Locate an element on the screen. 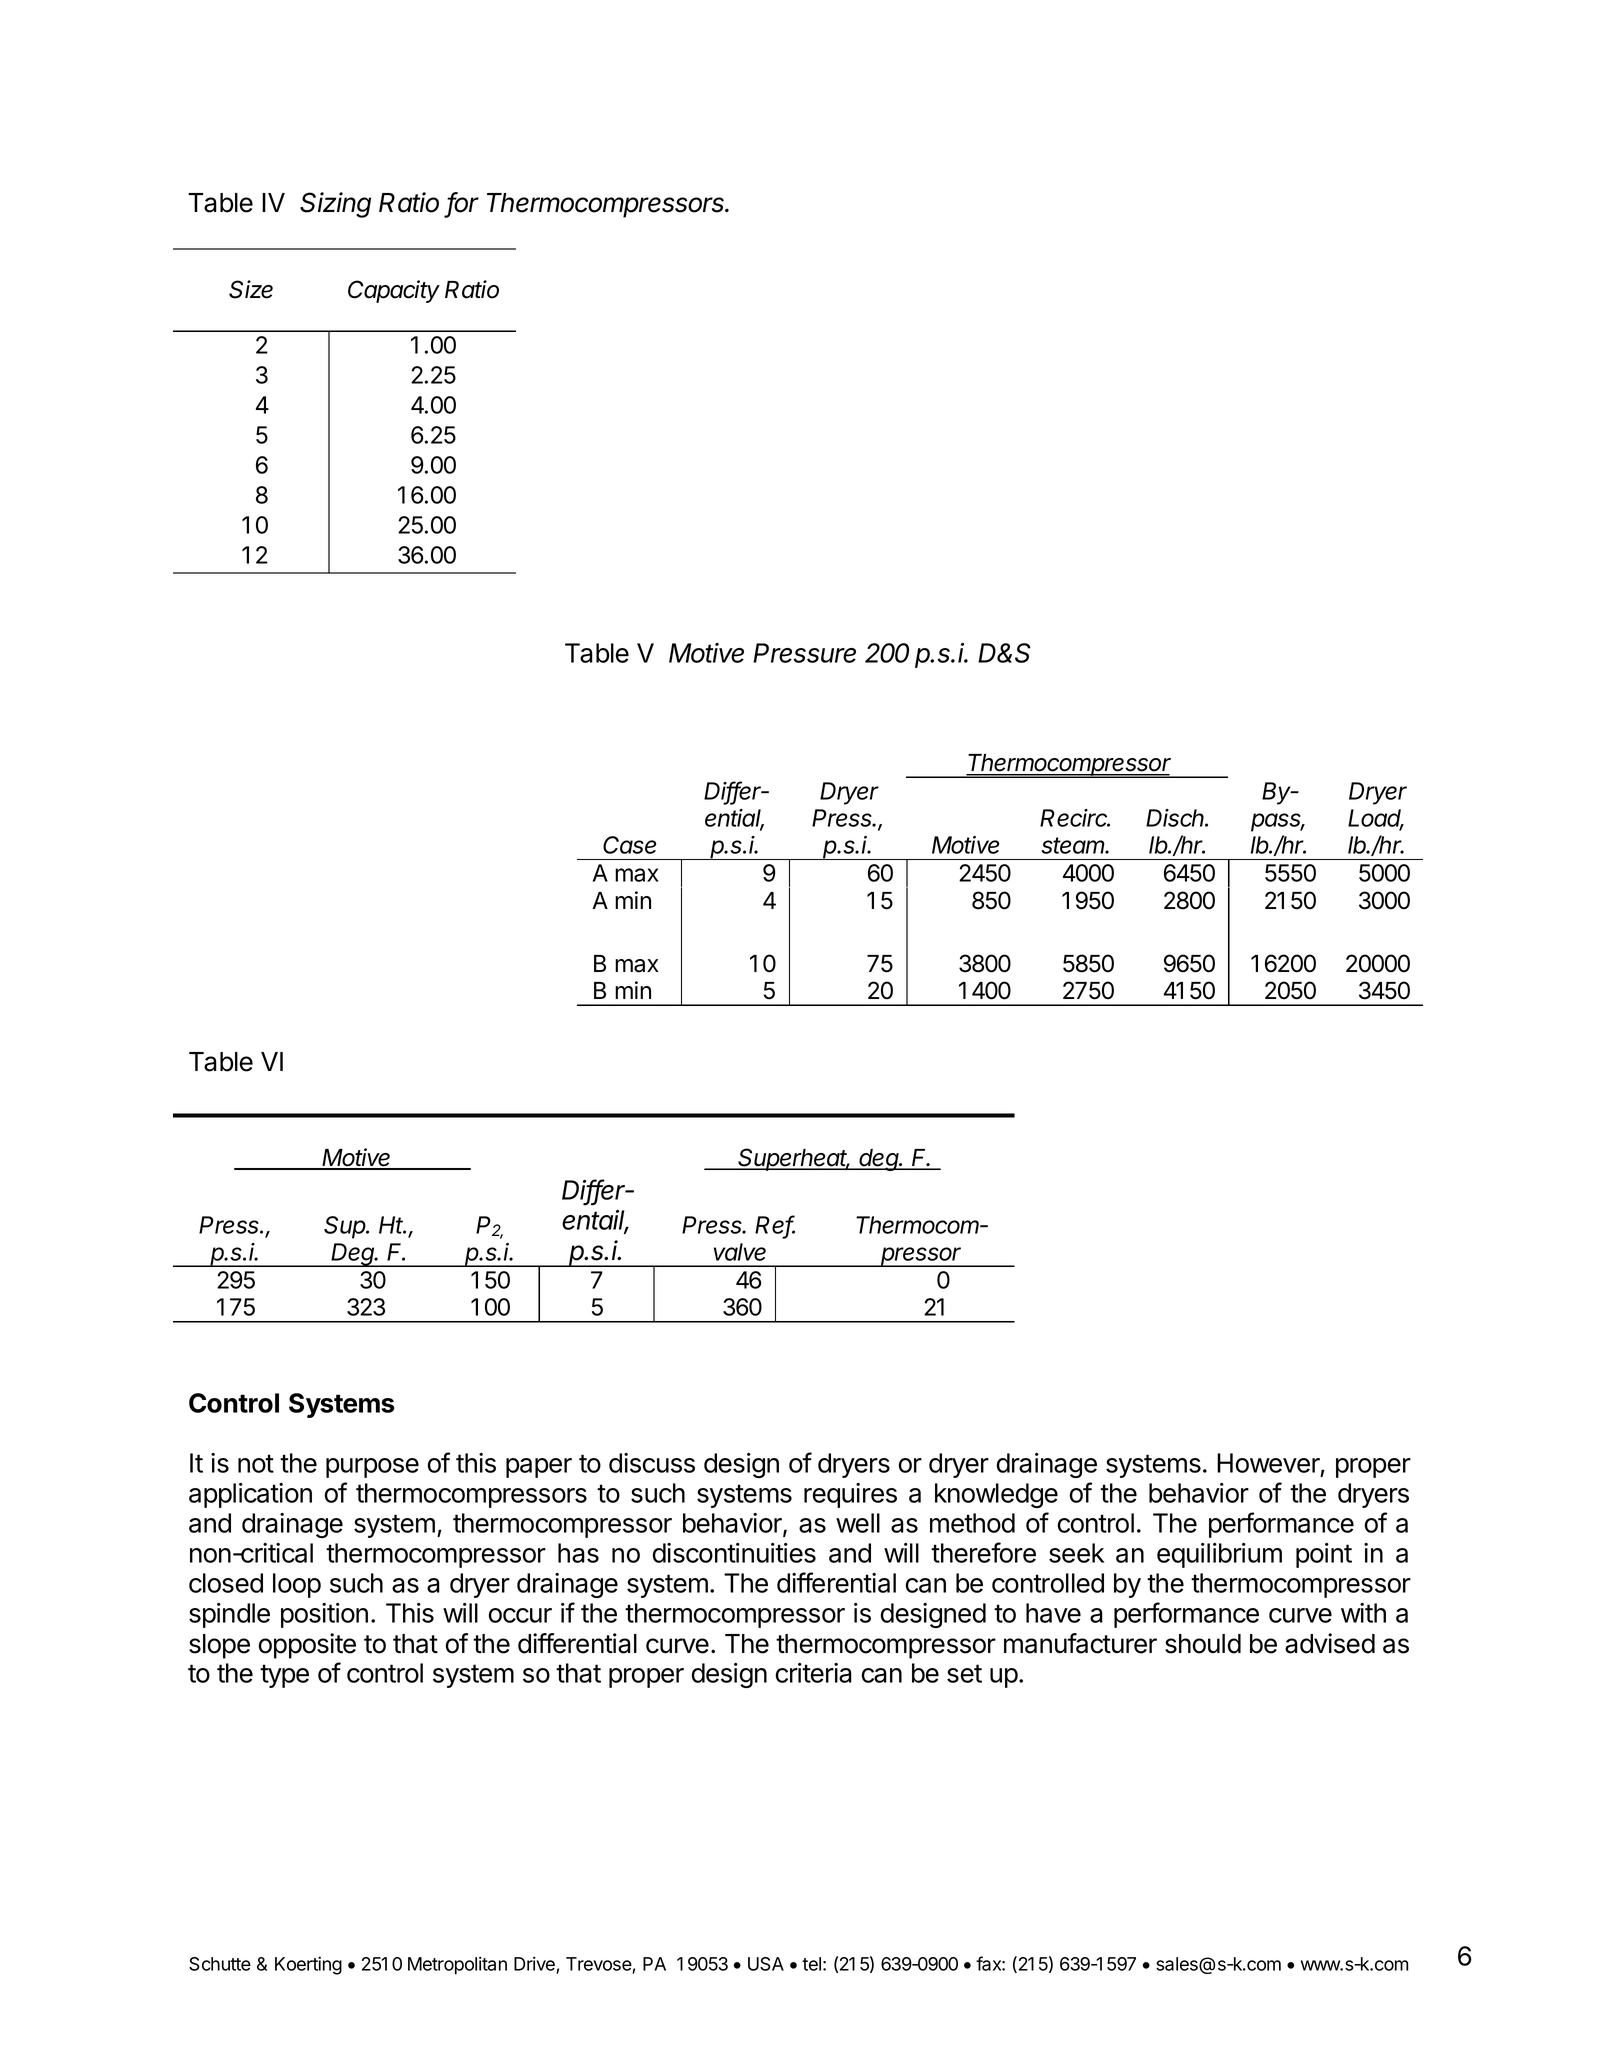 The height and width of the screenshot is (2069, 1598). valve is located at coordinates (740, 1252).
